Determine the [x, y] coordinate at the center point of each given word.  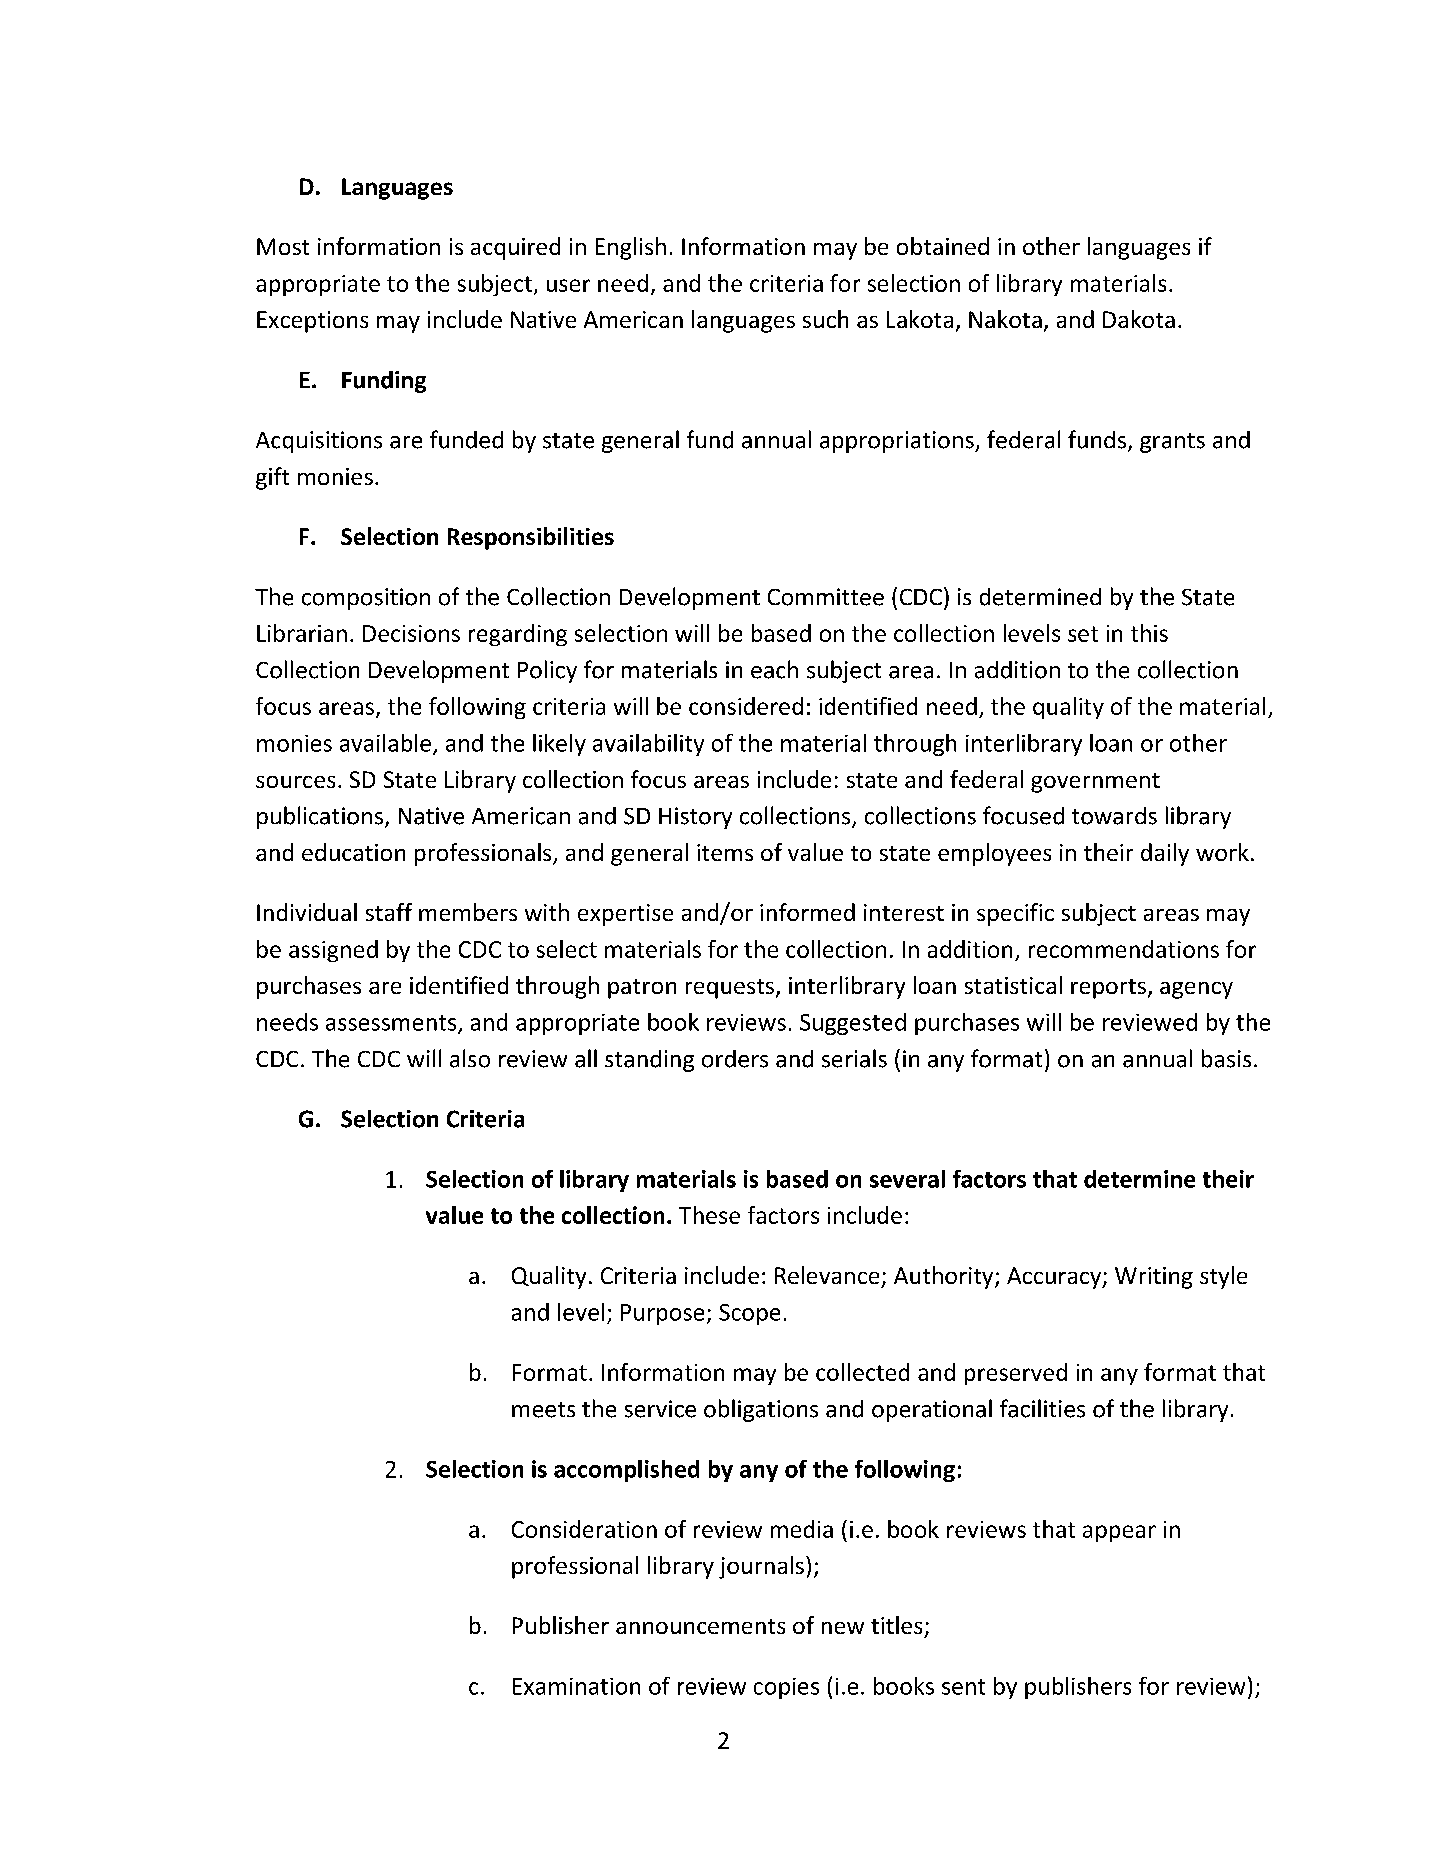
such [825, 319]
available [385, 743]
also [470, 1058]
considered [746, 706]
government [1095, 783]
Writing [1154, 1278]
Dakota [1139, 319]
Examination [576, 1686]
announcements [700, 1626]
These [709, 1215]
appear [1119, 1533]
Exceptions [312, 322]
